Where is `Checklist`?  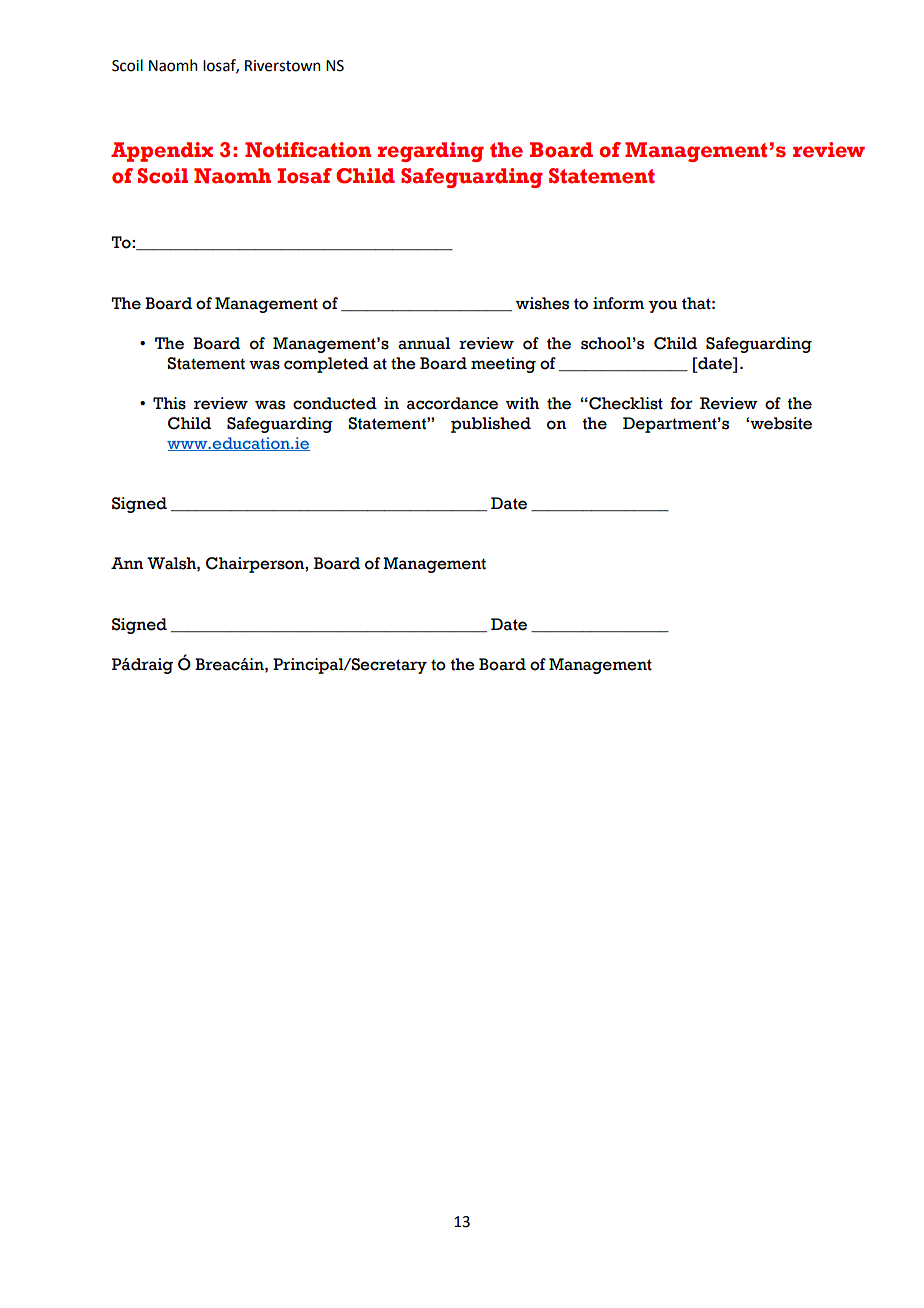 Checklist is located at coordinates (625, 403).
